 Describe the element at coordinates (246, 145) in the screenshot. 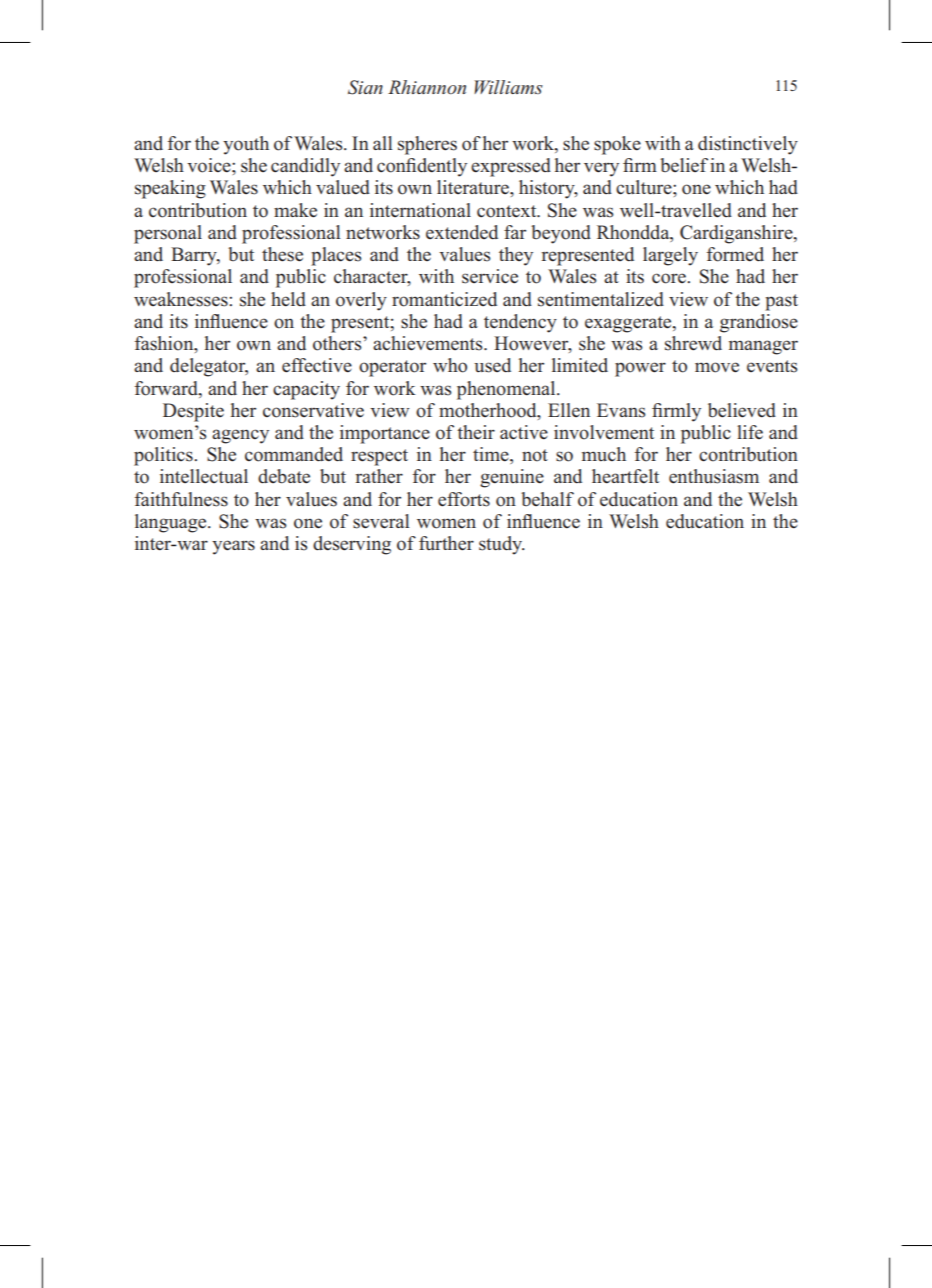

I see `youth` at that location.
